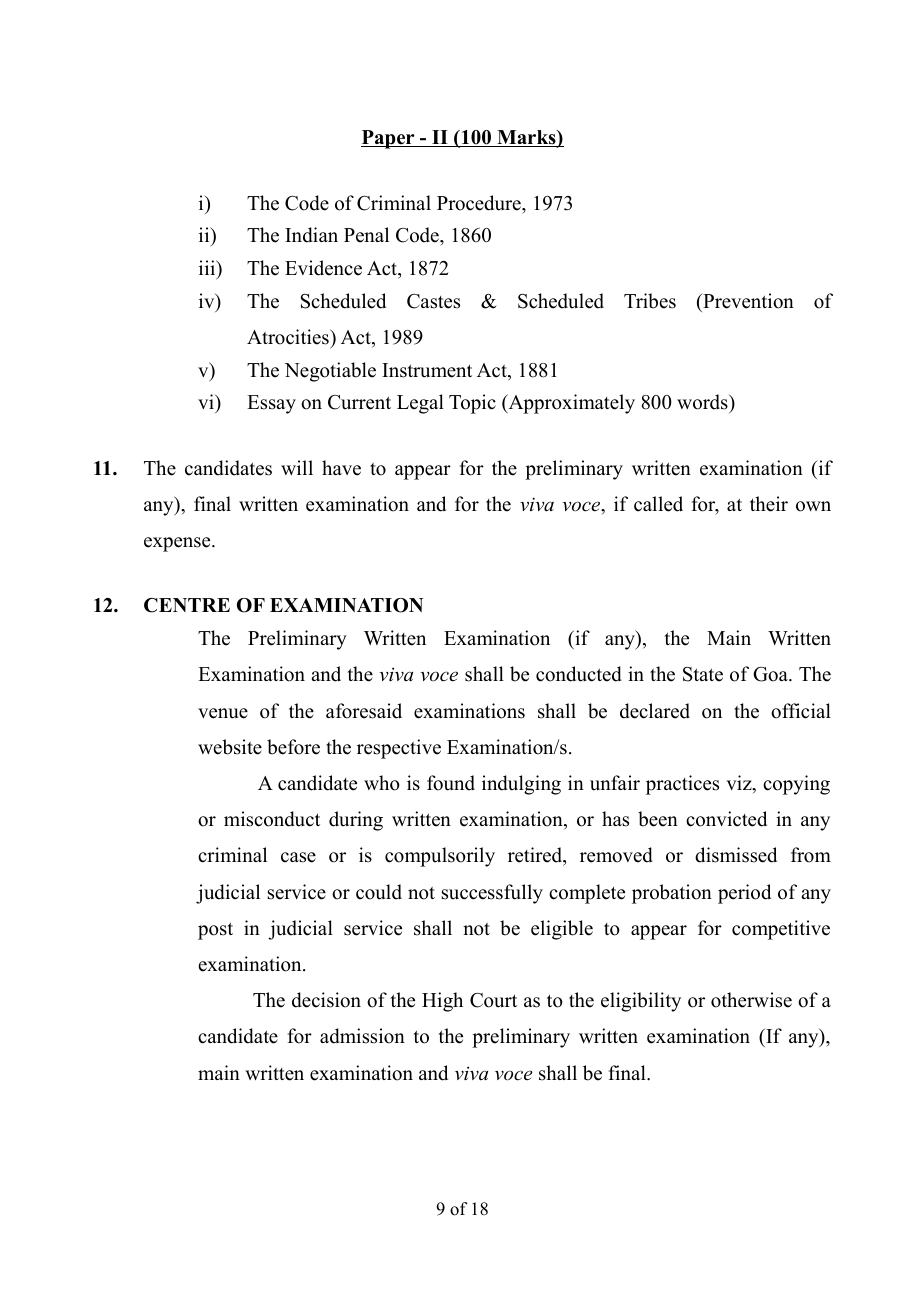 Image resolution: width=924 pixels, height=1308 pixels. I want to click on misconduct, so click(272, 819).
